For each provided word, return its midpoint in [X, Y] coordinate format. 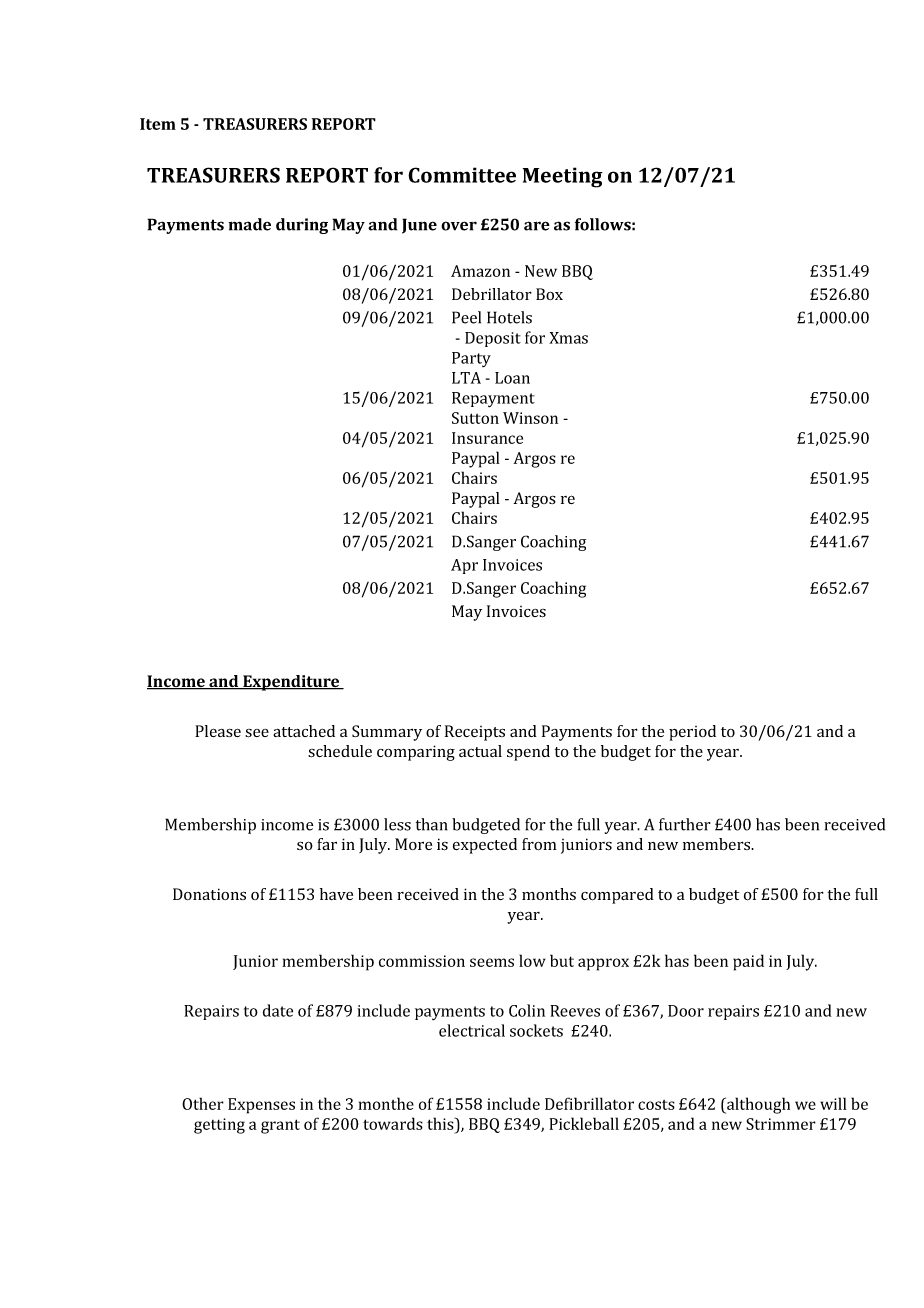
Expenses [261, 1106]
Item [158, 124]
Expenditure [291, 683]
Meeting [563, 177]
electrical [472, 1030]
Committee [462, 175]
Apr [464, 566]
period [692, 733]
